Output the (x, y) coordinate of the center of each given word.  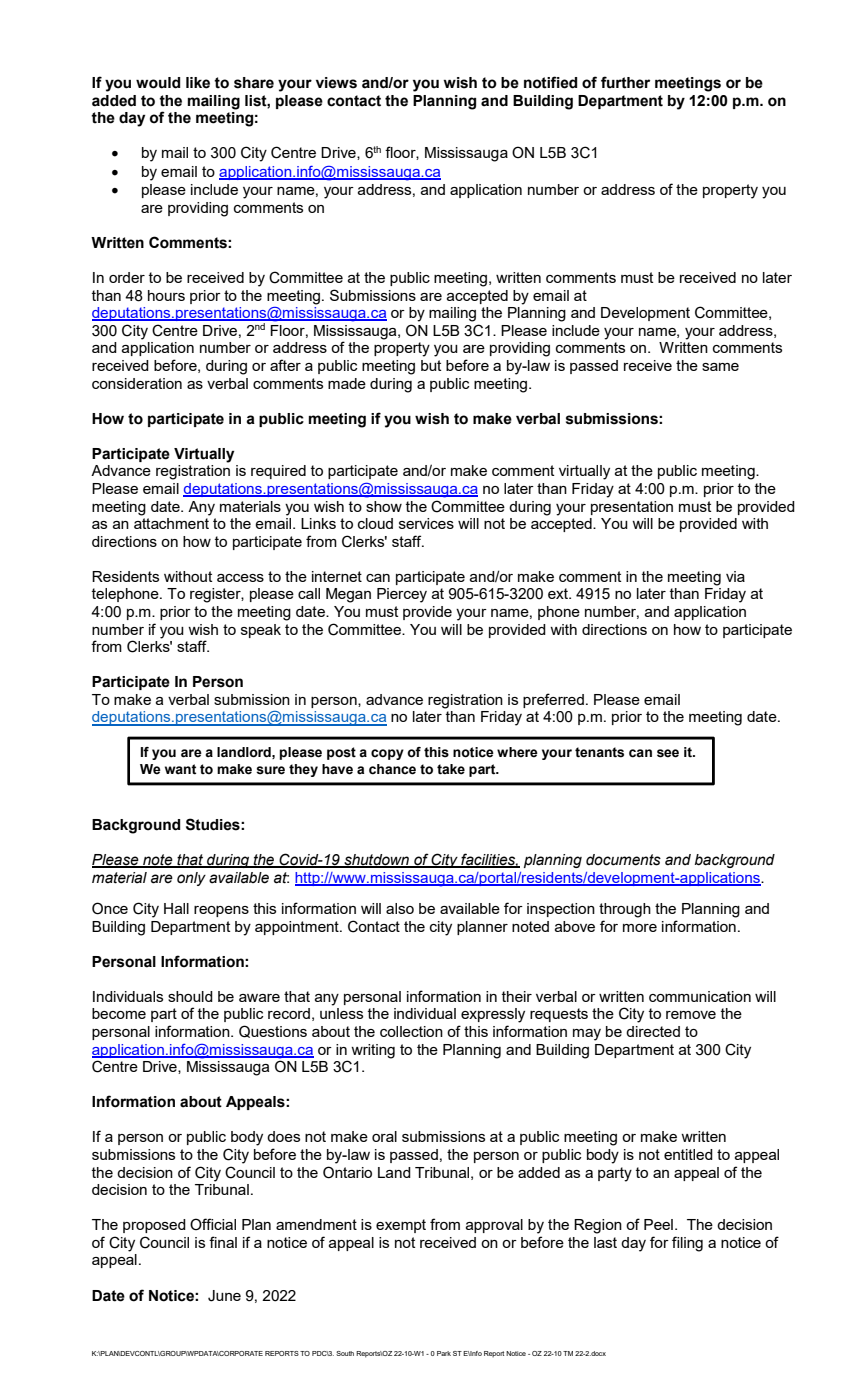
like (198, 83)
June (224, 1296)
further (625, 82)
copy (387, 754)
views (336, 83)
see (668, 753)
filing (687, 1244)
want (180, 769)
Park (444, 1353)
